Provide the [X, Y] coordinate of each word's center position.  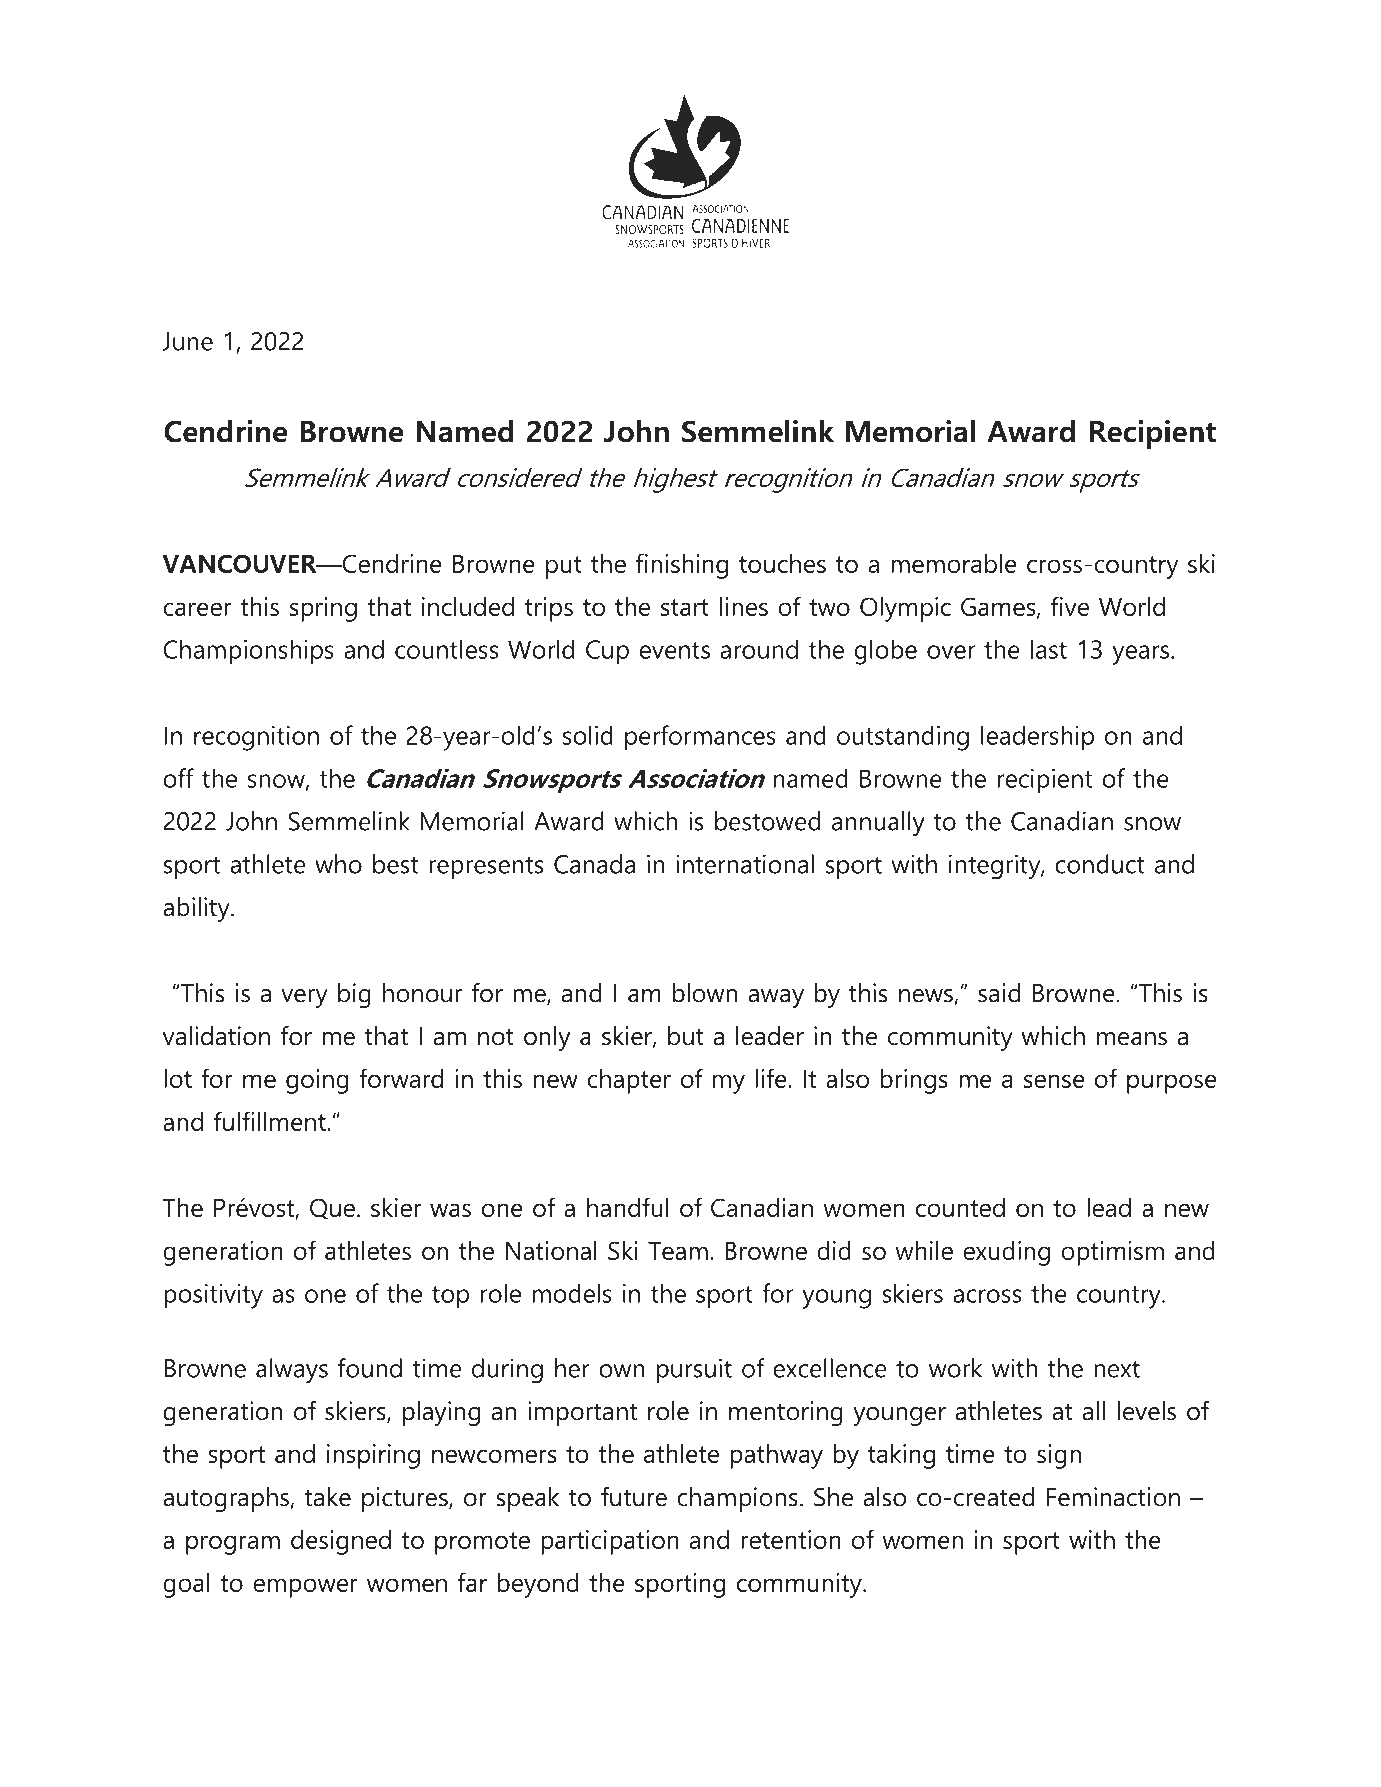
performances [700, 738]
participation [610, 1542]
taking [901, 1456]
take [327, 1497]
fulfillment [271, 1121]
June [187, 341]
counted [960, 1207]
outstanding [903, 738]
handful [628, 1207]
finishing [682, 566]
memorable [954, 563]
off [179, 778]
